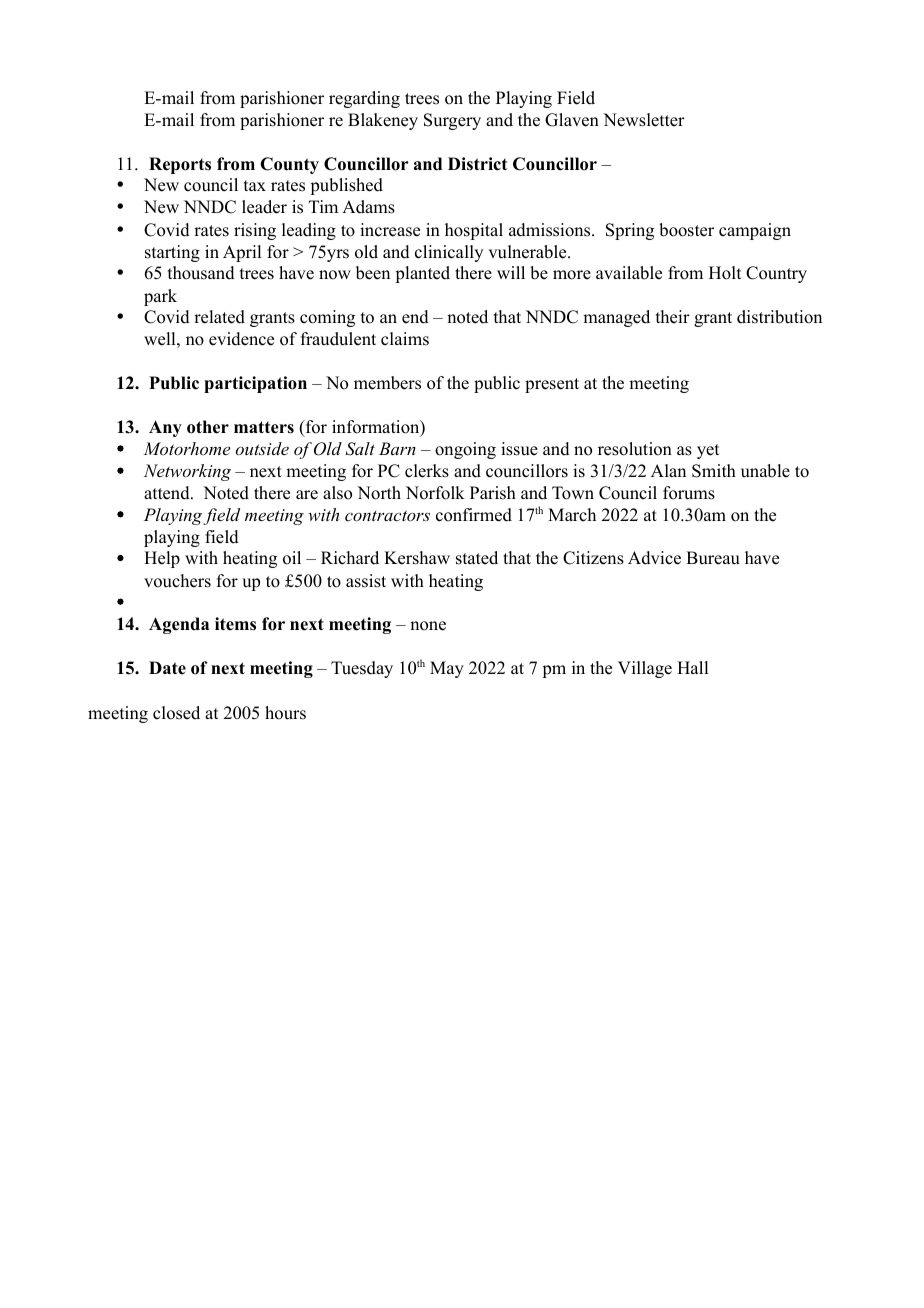  I want to click on County, so click(289, 165).
